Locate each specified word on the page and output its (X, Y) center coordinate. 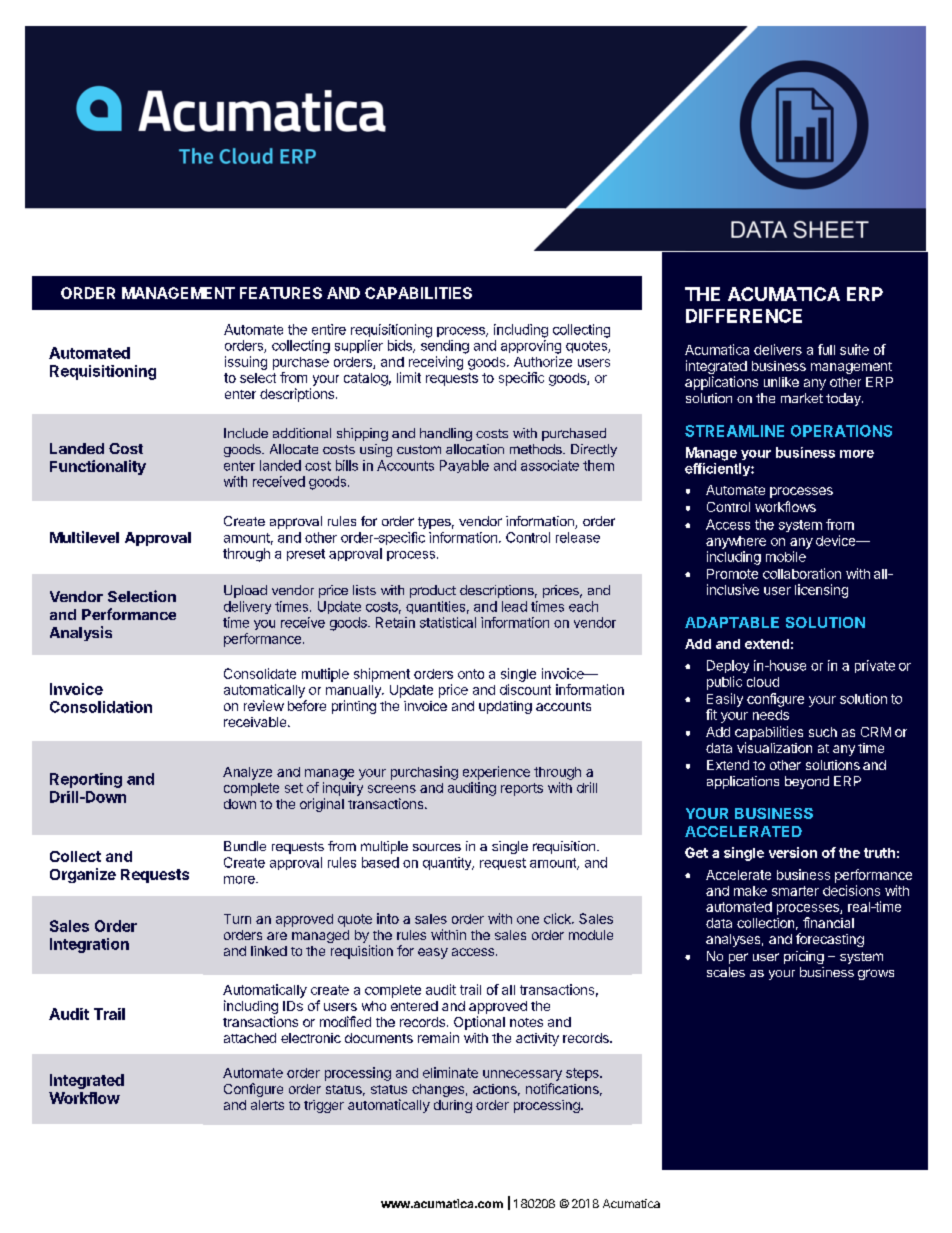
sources (437, 847)
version (793, 852)
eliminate (450, 1072)
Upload (245, 591)
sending (445, 347)
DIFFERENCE (744, 316)
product (433, 591)
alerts (267, 1105)
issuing (246, 363)
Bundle (245, 846)
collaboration (802, 573)
